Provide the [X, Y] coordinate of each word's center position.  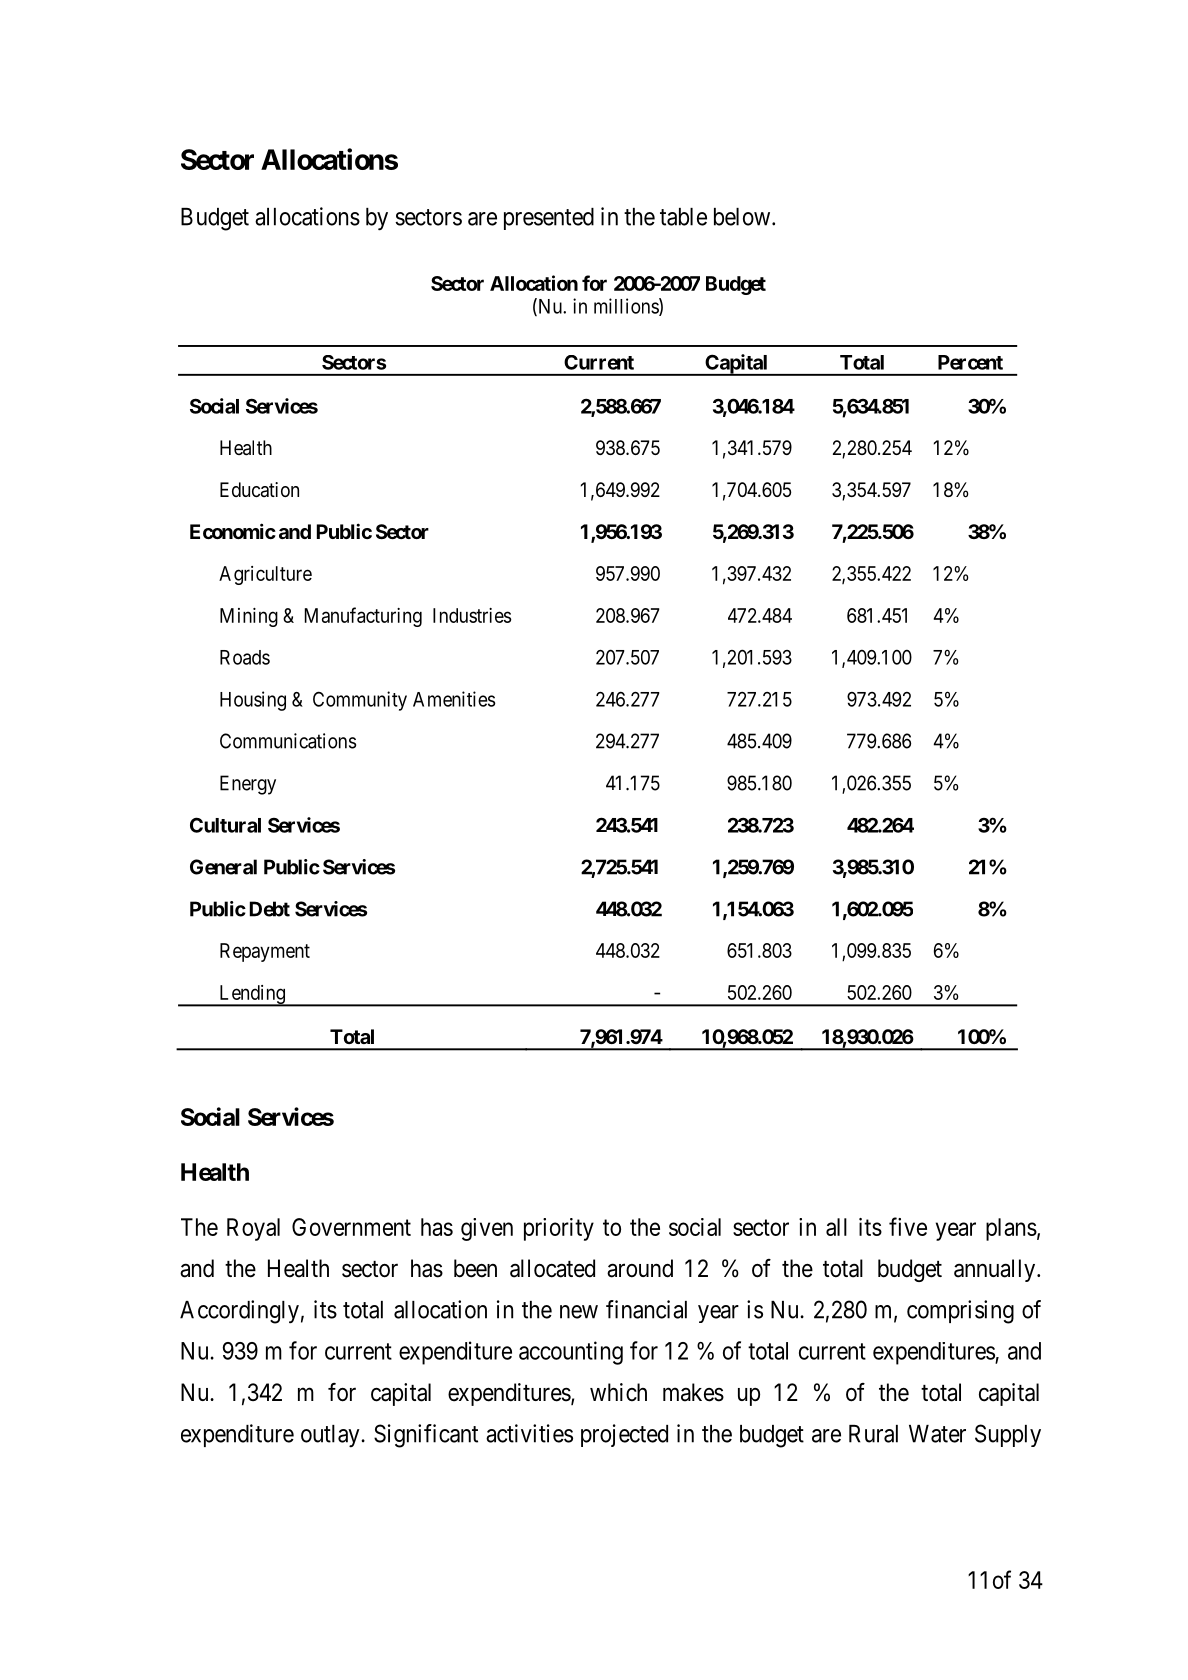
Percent [970, 362]
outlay [331, 1436]
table [683, 217]
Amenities [454, 699]
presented [549, 219]
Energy [248, 785]
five [908, 1226]
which [618, 1392]
